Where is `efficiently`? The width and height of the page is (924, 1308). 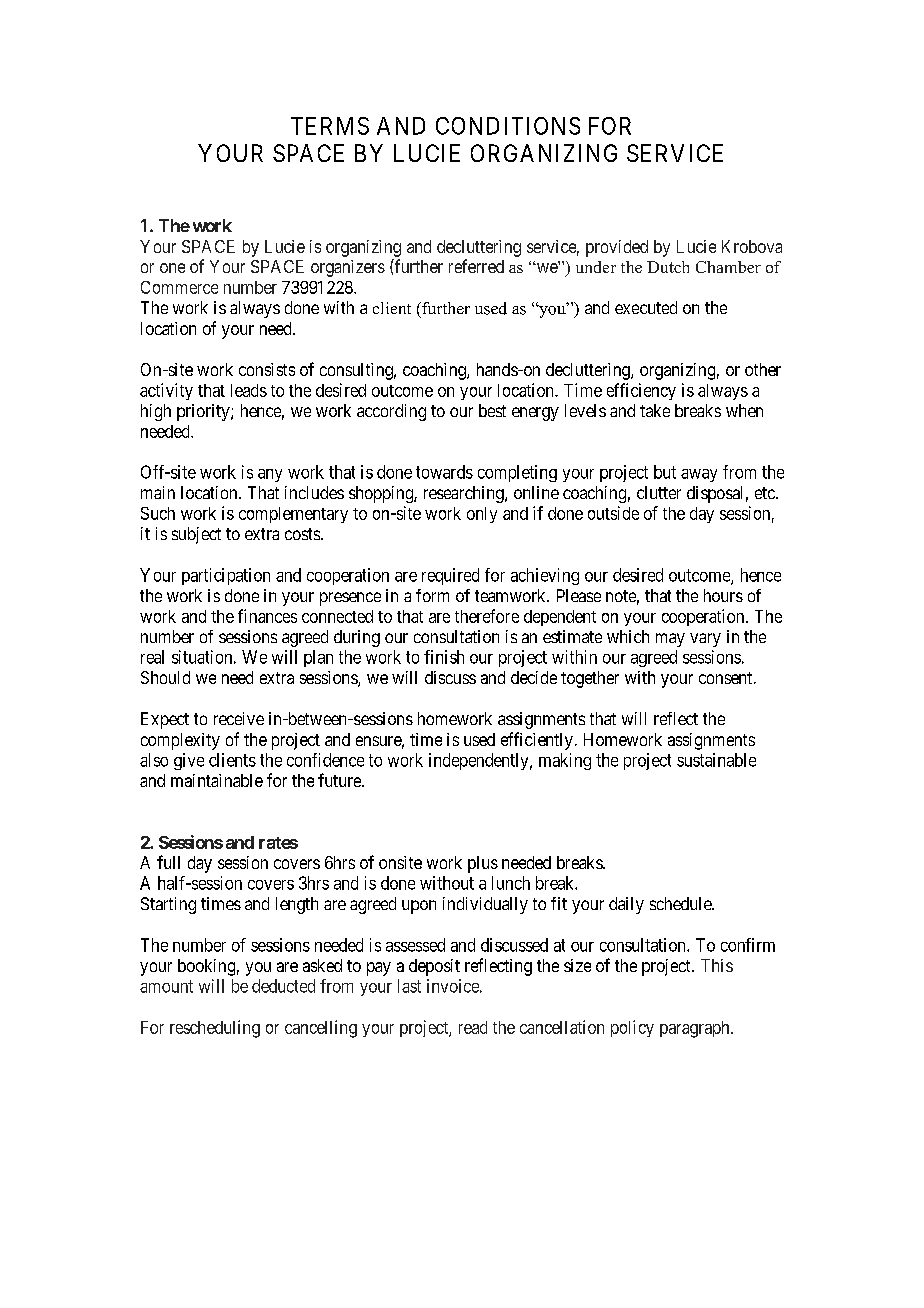
efficiently is located at coordinates (537, 741).
